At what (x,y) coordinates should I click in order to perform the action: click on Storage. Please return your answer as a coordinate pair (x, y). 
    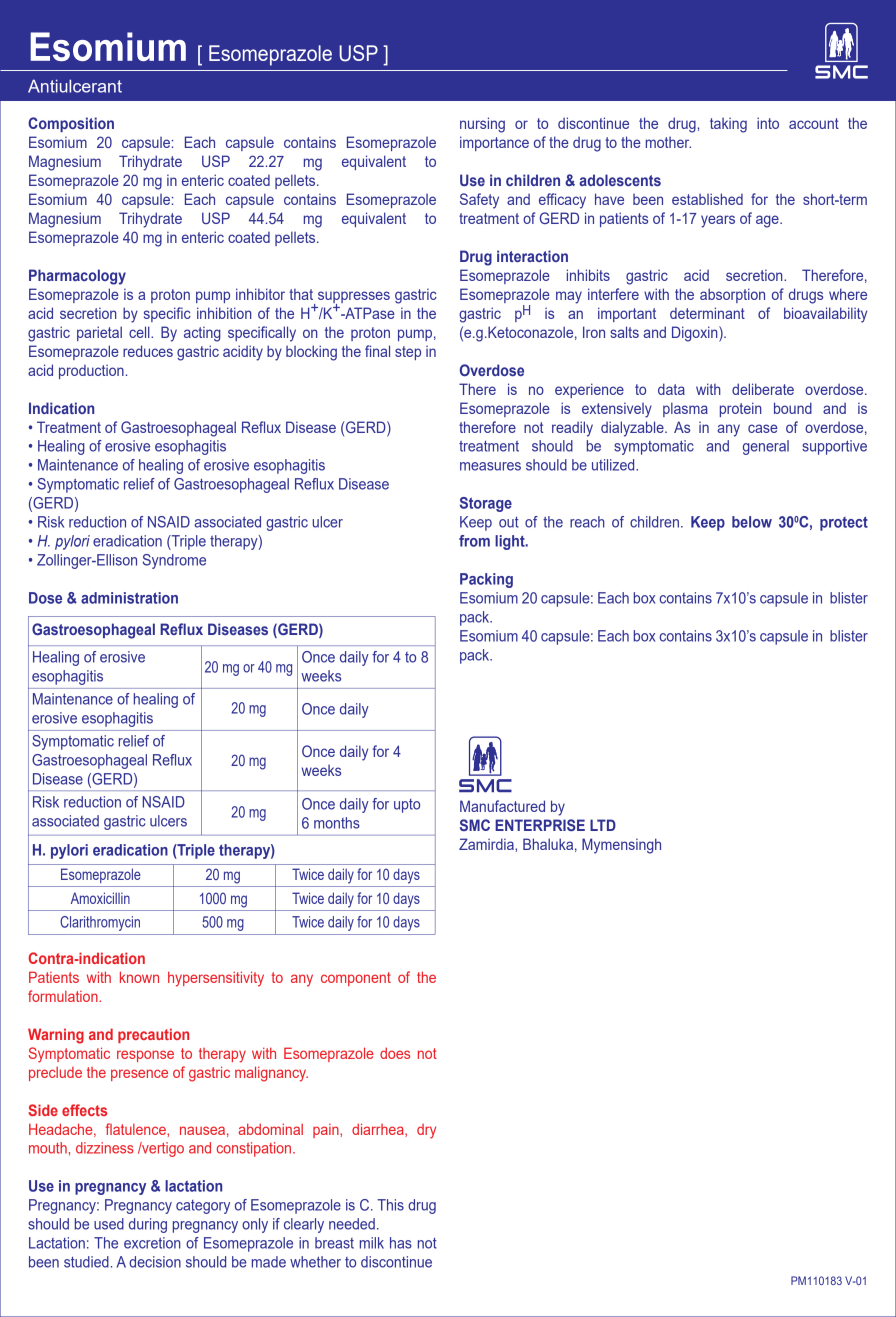
    Looking at the image, I should click on (486, 504).
